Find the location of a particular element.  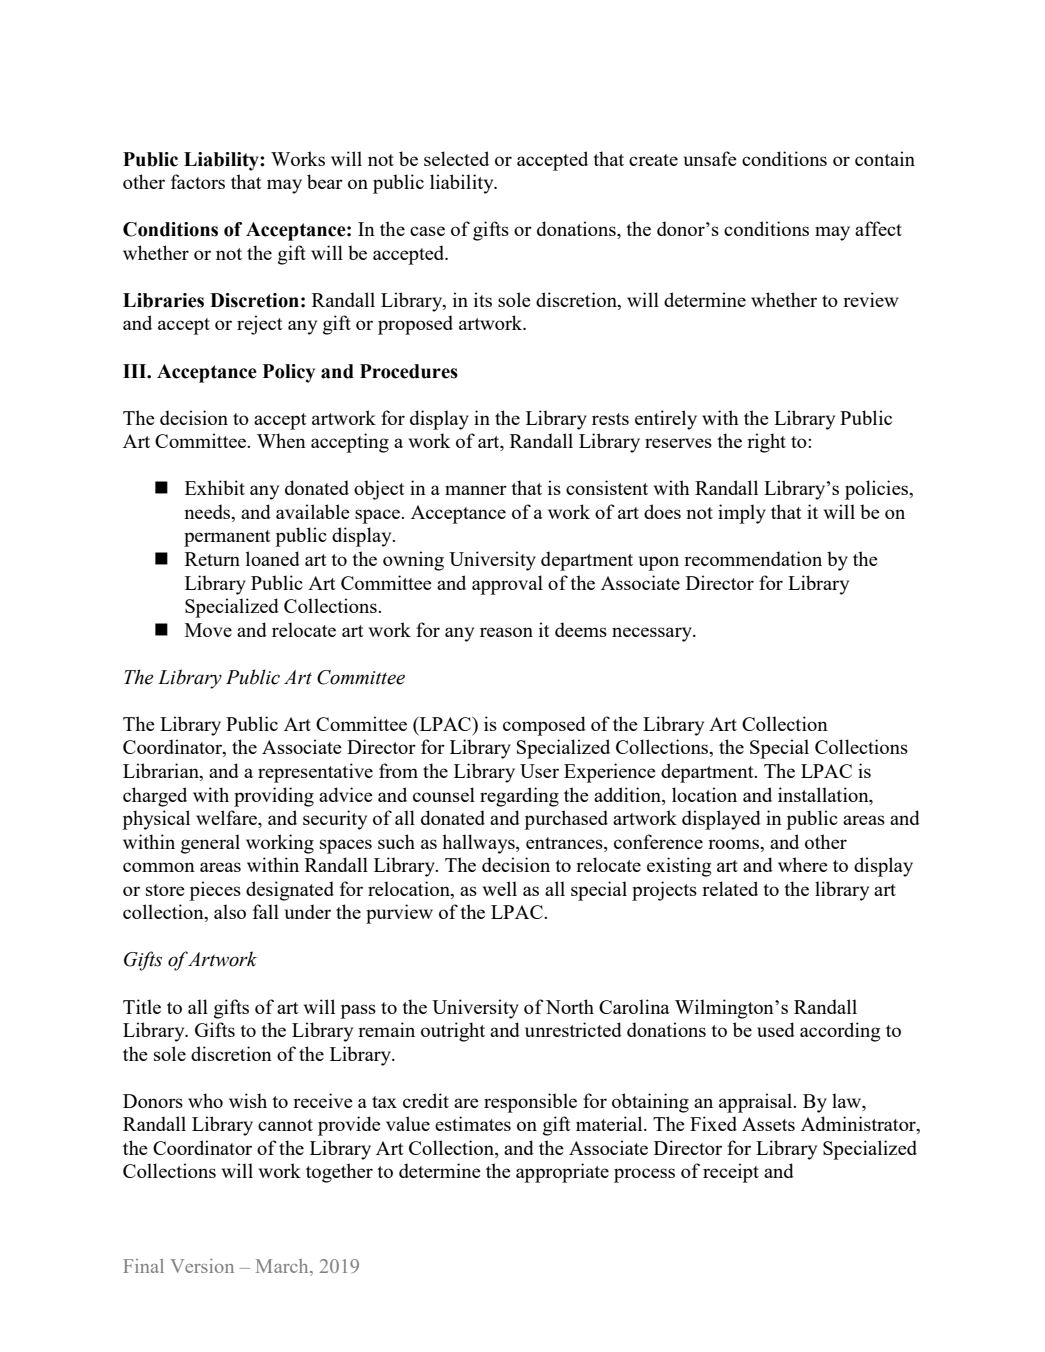

well is located at coordinates (500, 888).
